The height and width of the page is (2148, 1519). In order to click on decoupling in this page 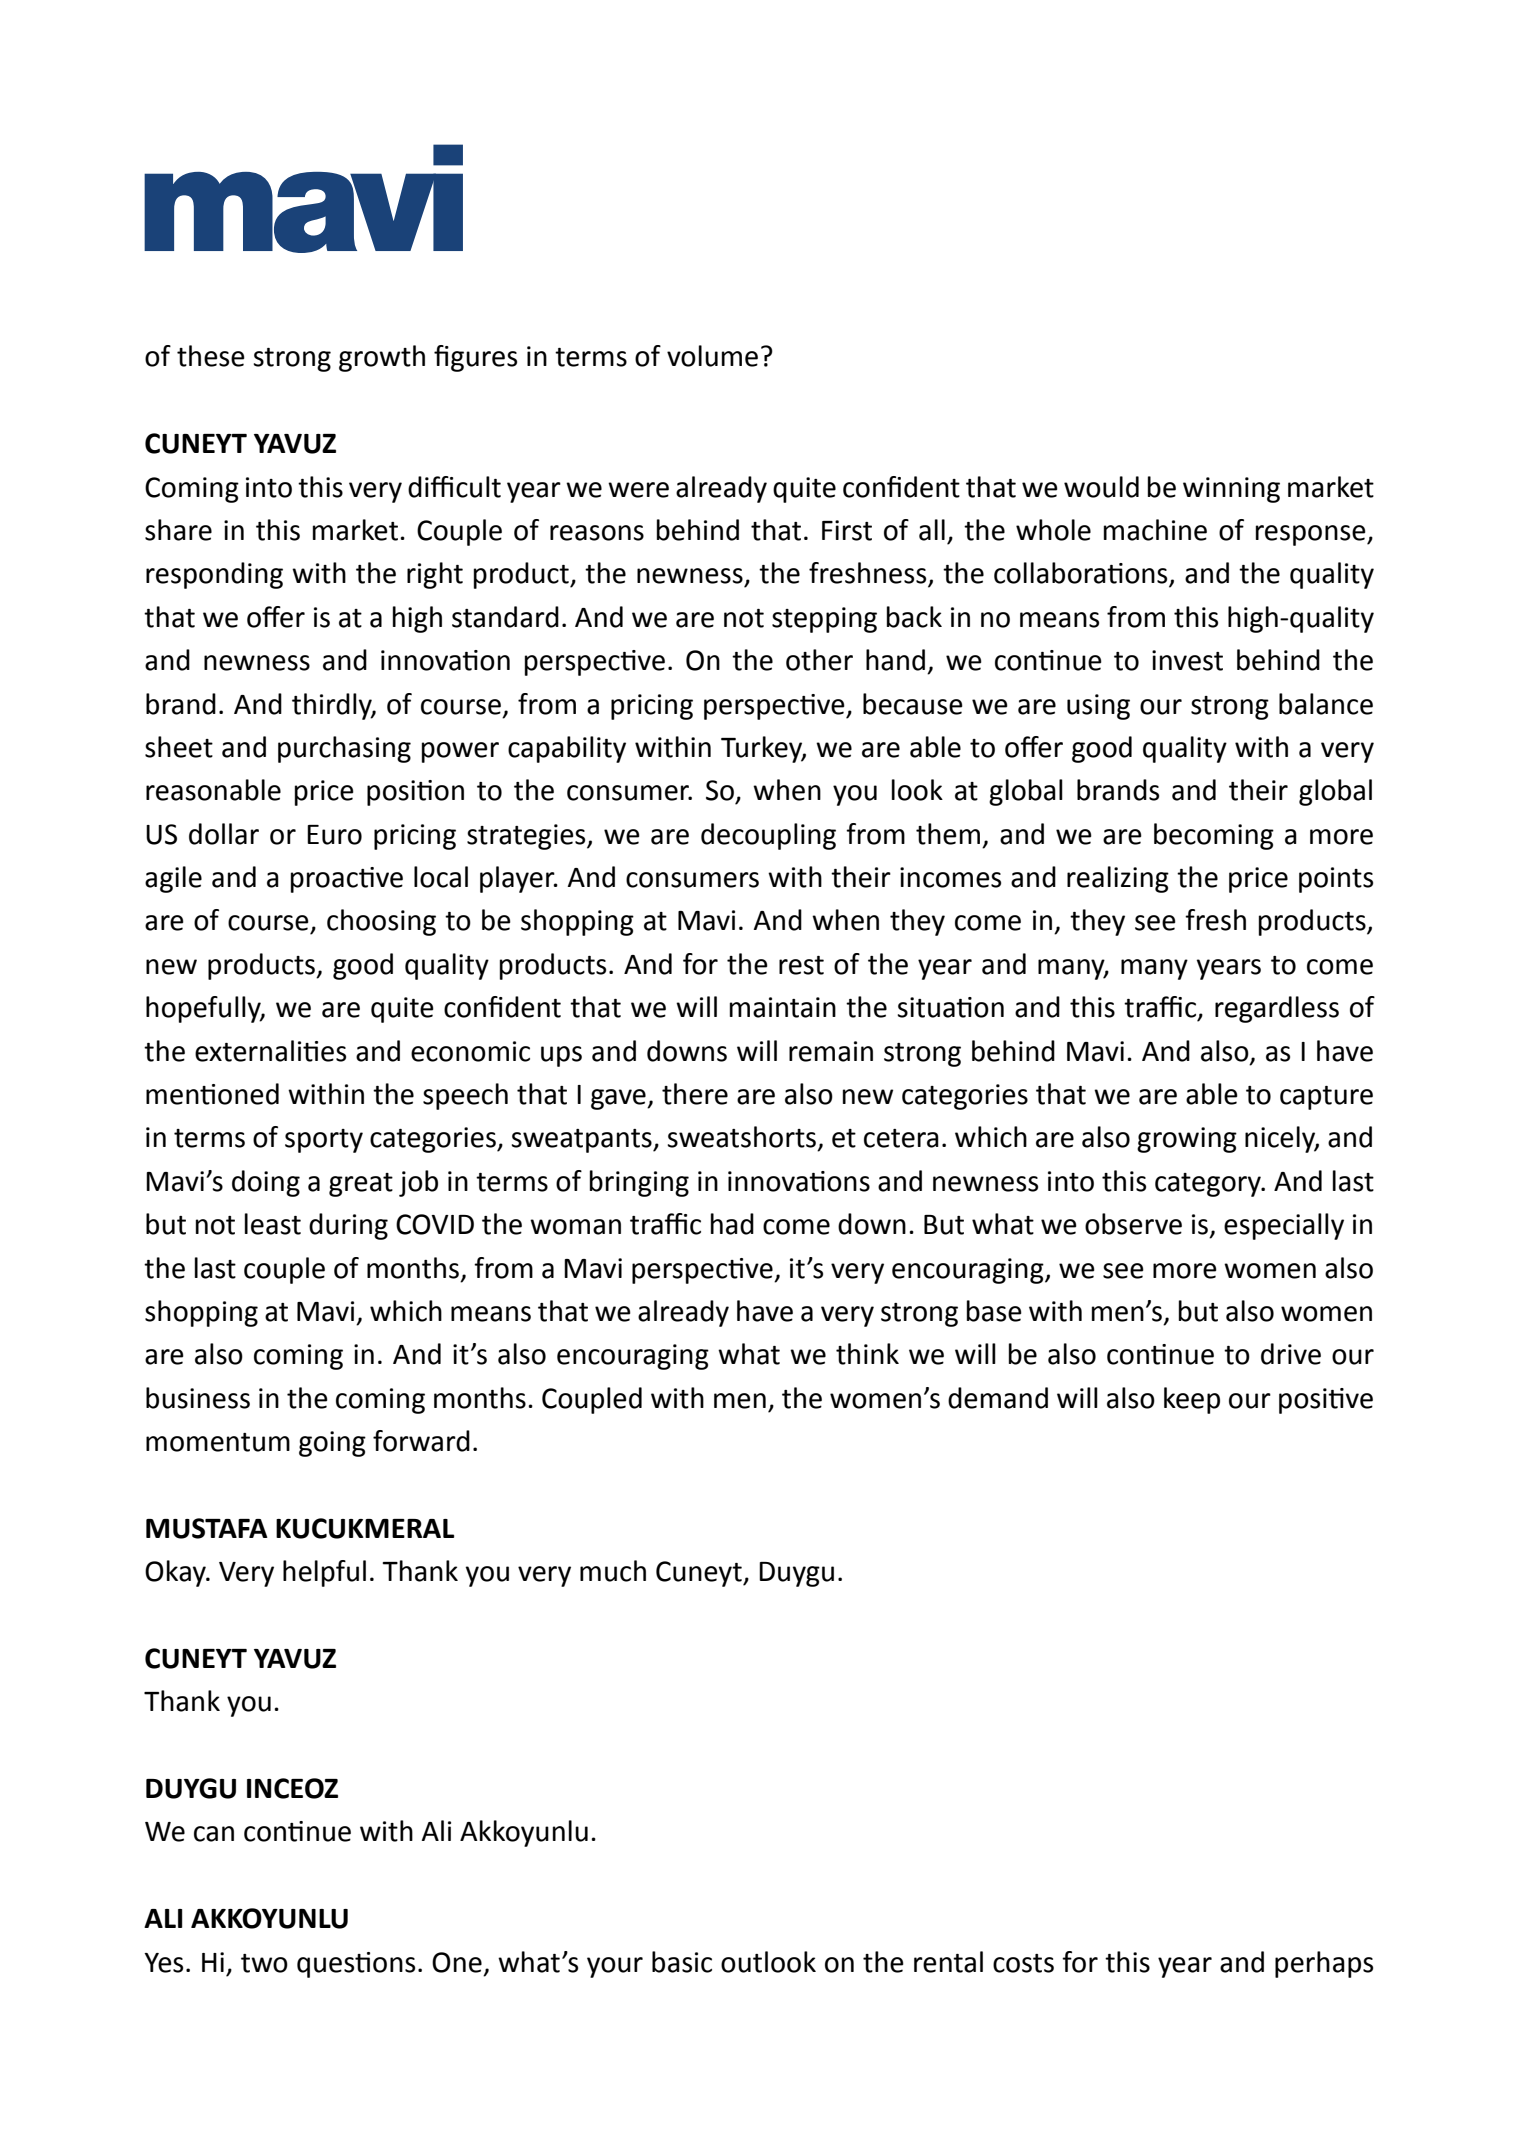, I will do `click(768, 836)`.
